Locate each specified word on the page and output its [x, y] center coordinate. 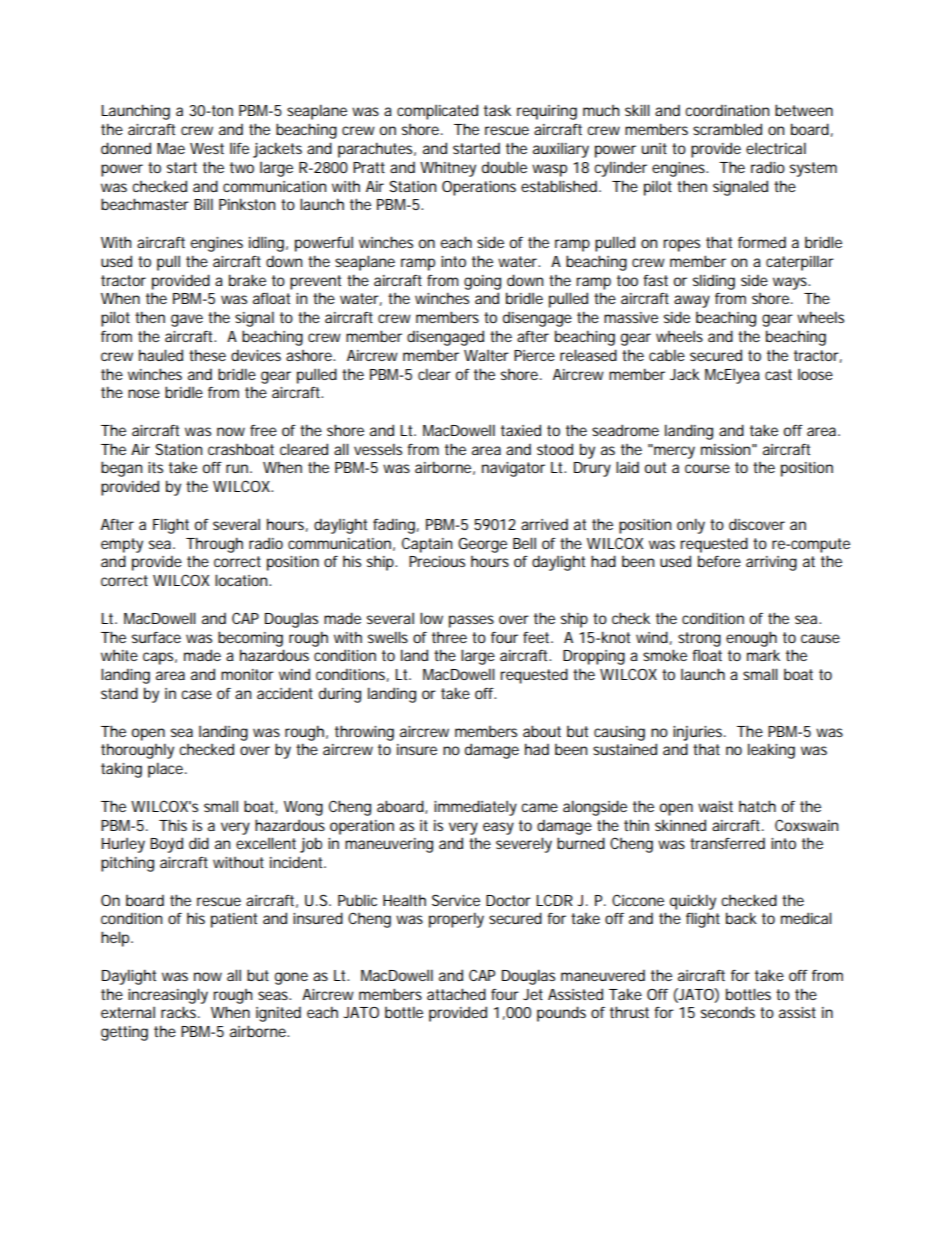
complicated [437, 112]
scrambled [727, 129]
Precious [437, 561]
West [207, 148]
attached [456, 994]
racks [178, 1012]
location [241, 580]
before [719, 561]
